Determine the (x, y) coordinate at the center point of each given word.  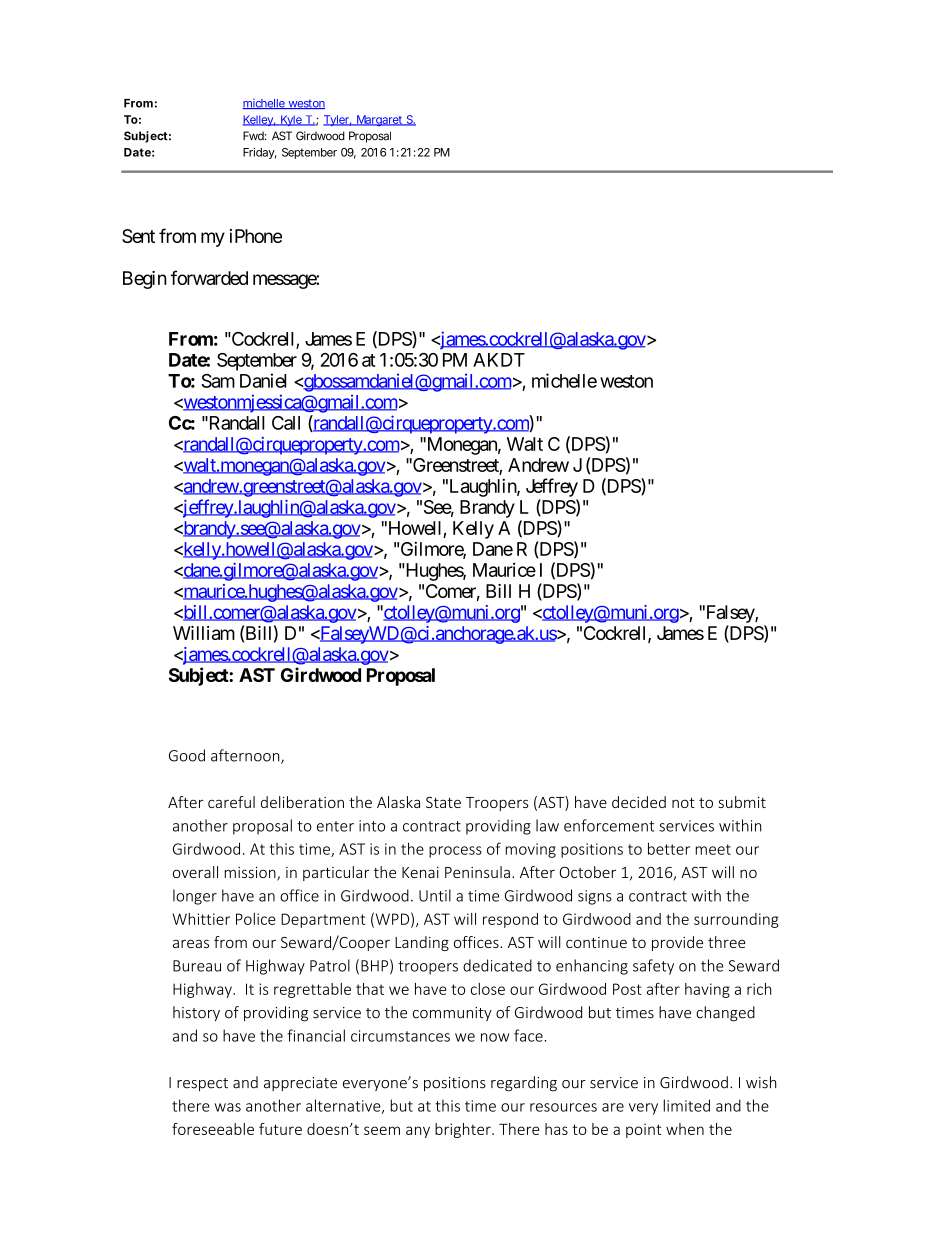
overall (195, 872)
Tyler (337, 120)
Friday (260, 153)
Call (286, 423)
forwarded (209, 277)
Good (187, 755)
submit (742, 802)
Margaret (380, 120)
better (669, 848)
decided (639, 802)
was (228, 1107)
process (455, 852)
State (443, 802)
